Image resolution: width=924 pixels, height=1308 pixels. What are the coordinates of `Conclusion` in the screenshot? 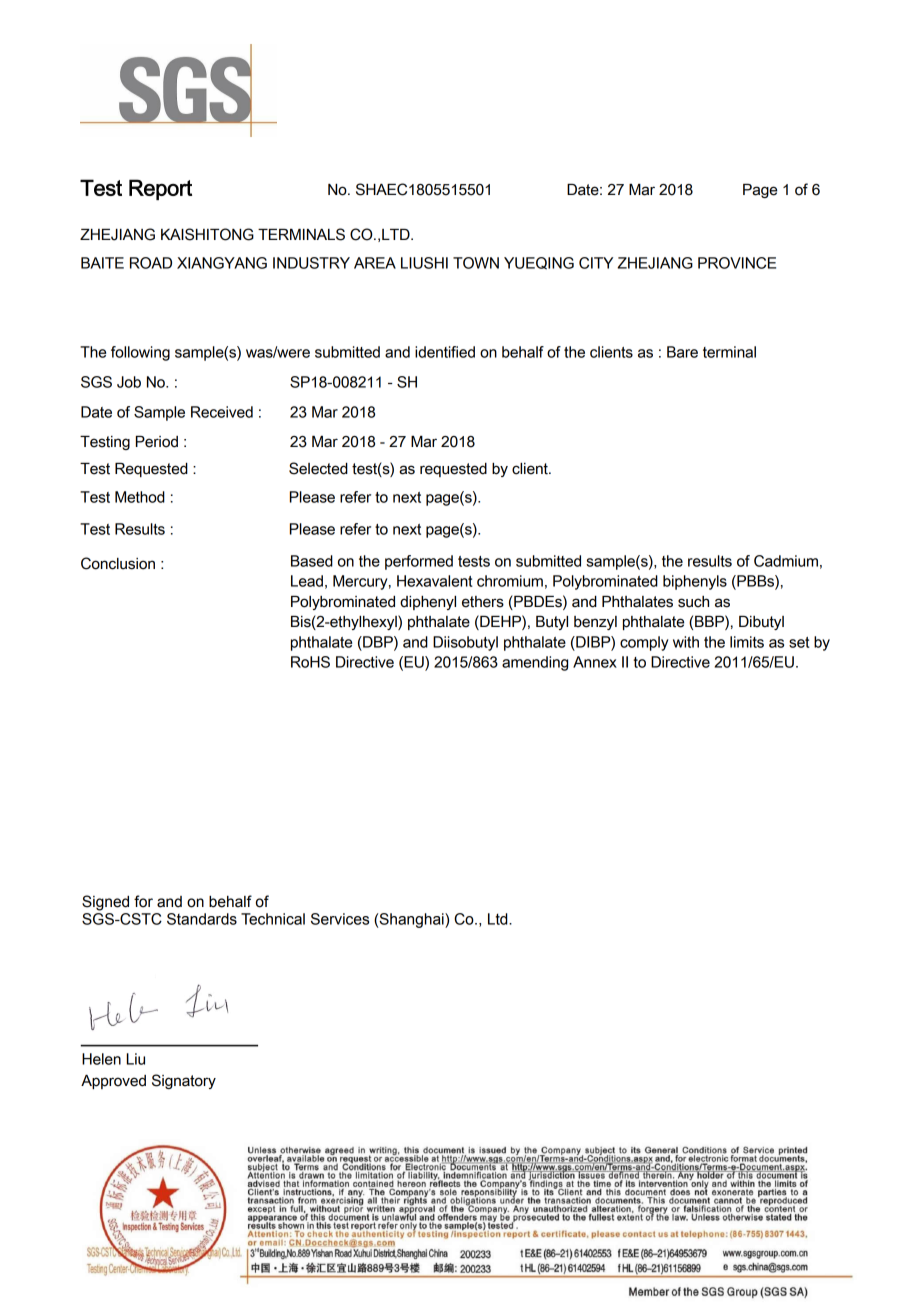 It's located at (118, 563).
